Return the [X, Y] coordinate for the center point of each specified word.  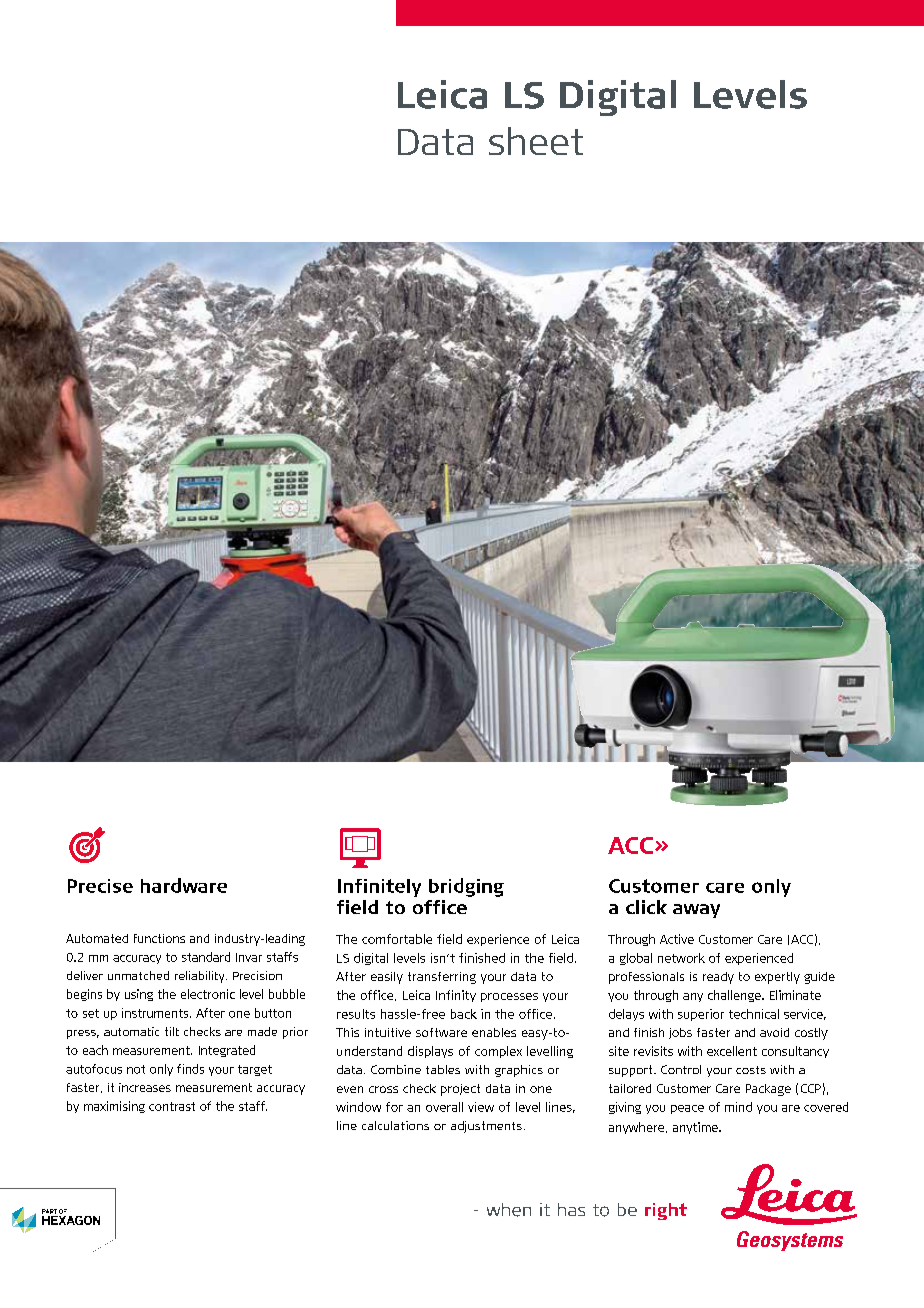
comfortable [397, 939]
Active [677, 939]
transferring [442, 978]
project [460, 1090]
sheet [536, 141]
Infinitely [379, 888]
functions [159, 938]
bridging [466, 887]
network [681, 958]
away [696, 911]
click [646, 907]
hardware [184, 885]
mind [738, 1107]
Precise [100, 886]
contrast [172, 1106]
